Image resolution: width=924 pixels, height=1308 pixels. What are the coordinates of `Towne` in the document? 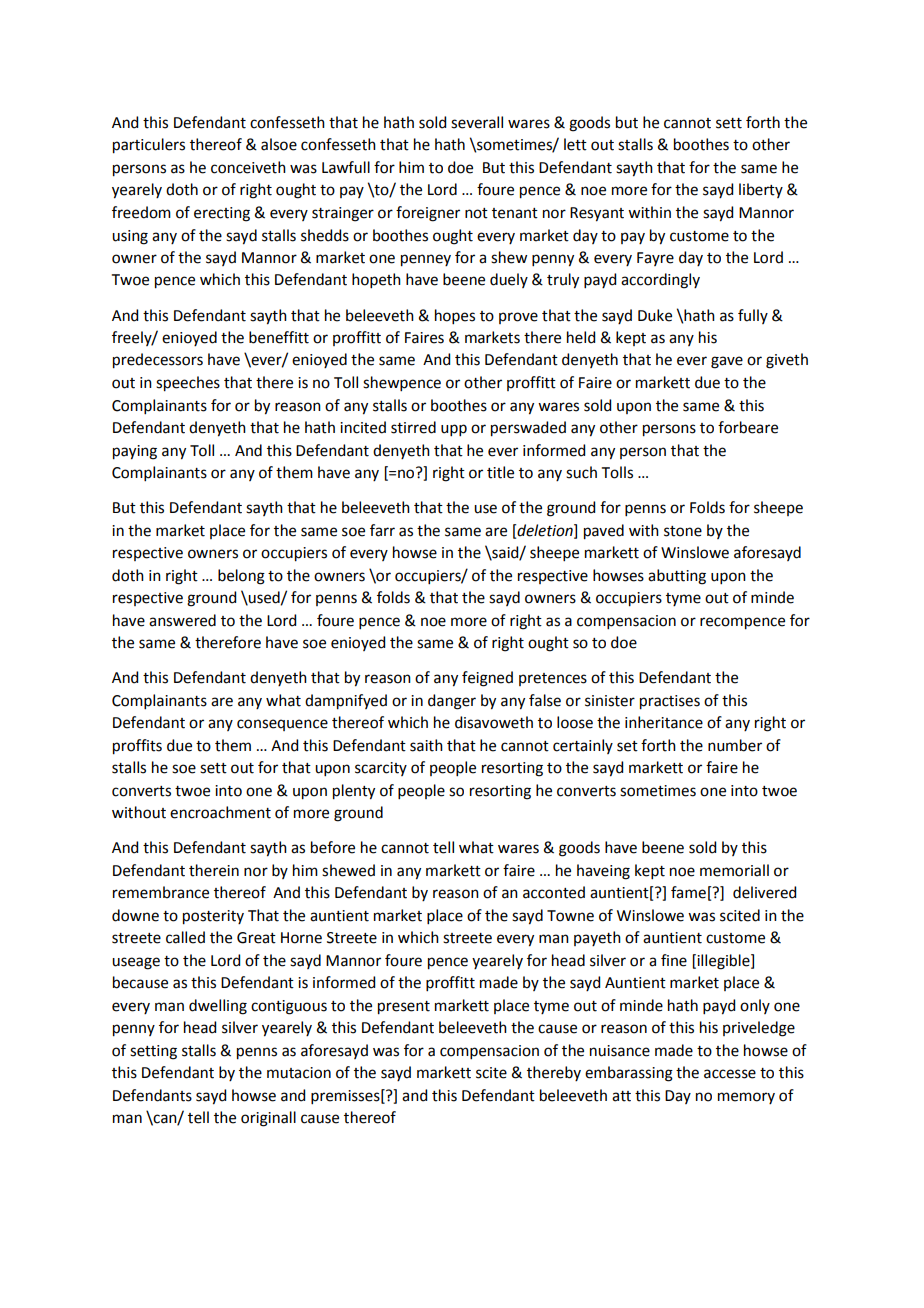 It's located at (570, 916).
